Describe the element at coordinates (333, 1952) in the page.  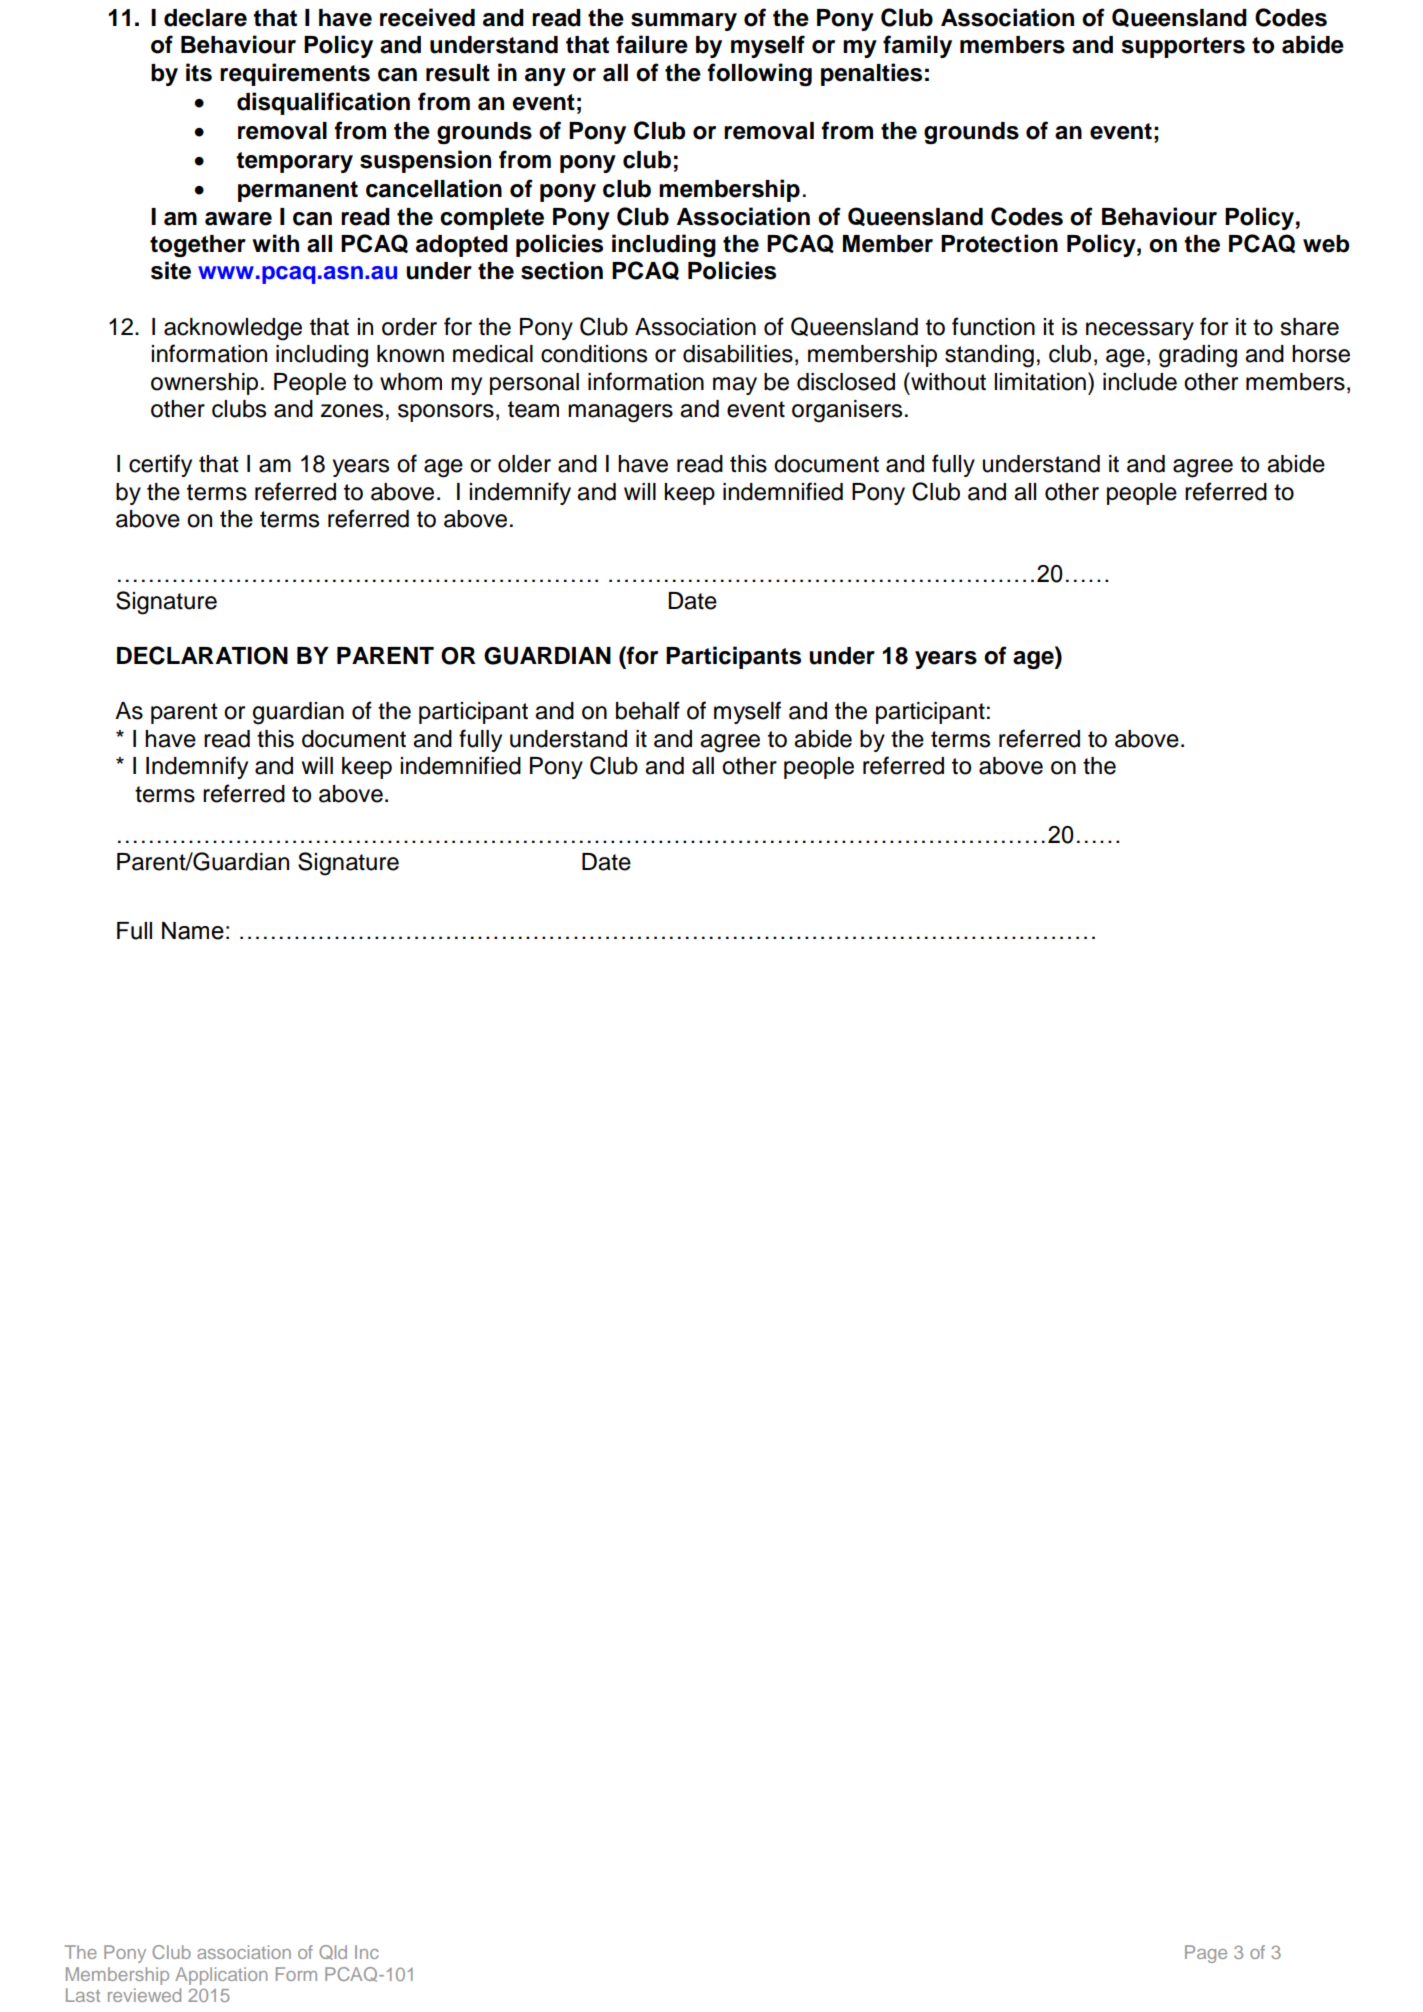
I see `Qld` at that location.
